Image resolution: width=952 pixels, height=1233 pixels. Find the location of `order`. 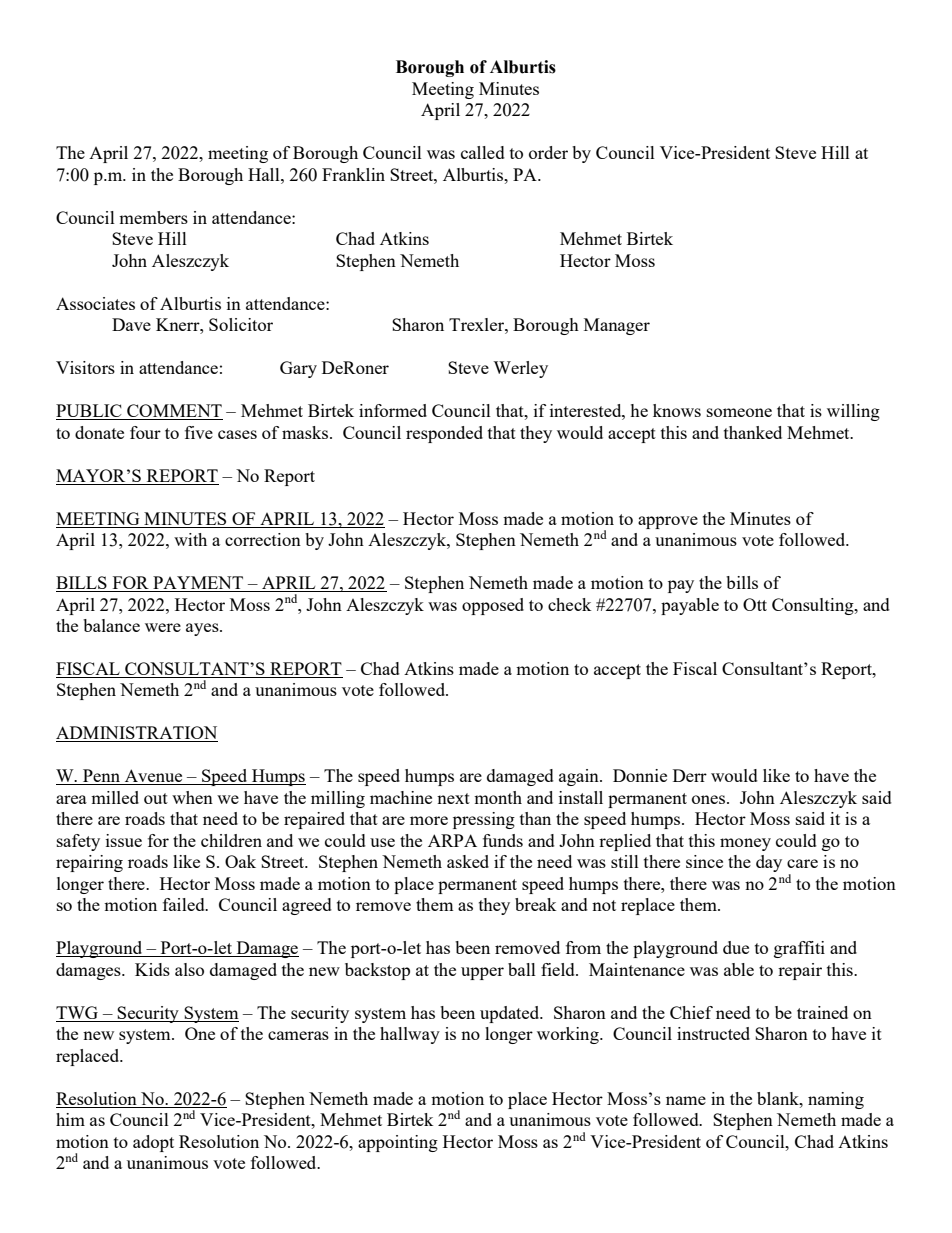

order is located at coordinates (548, 152).
